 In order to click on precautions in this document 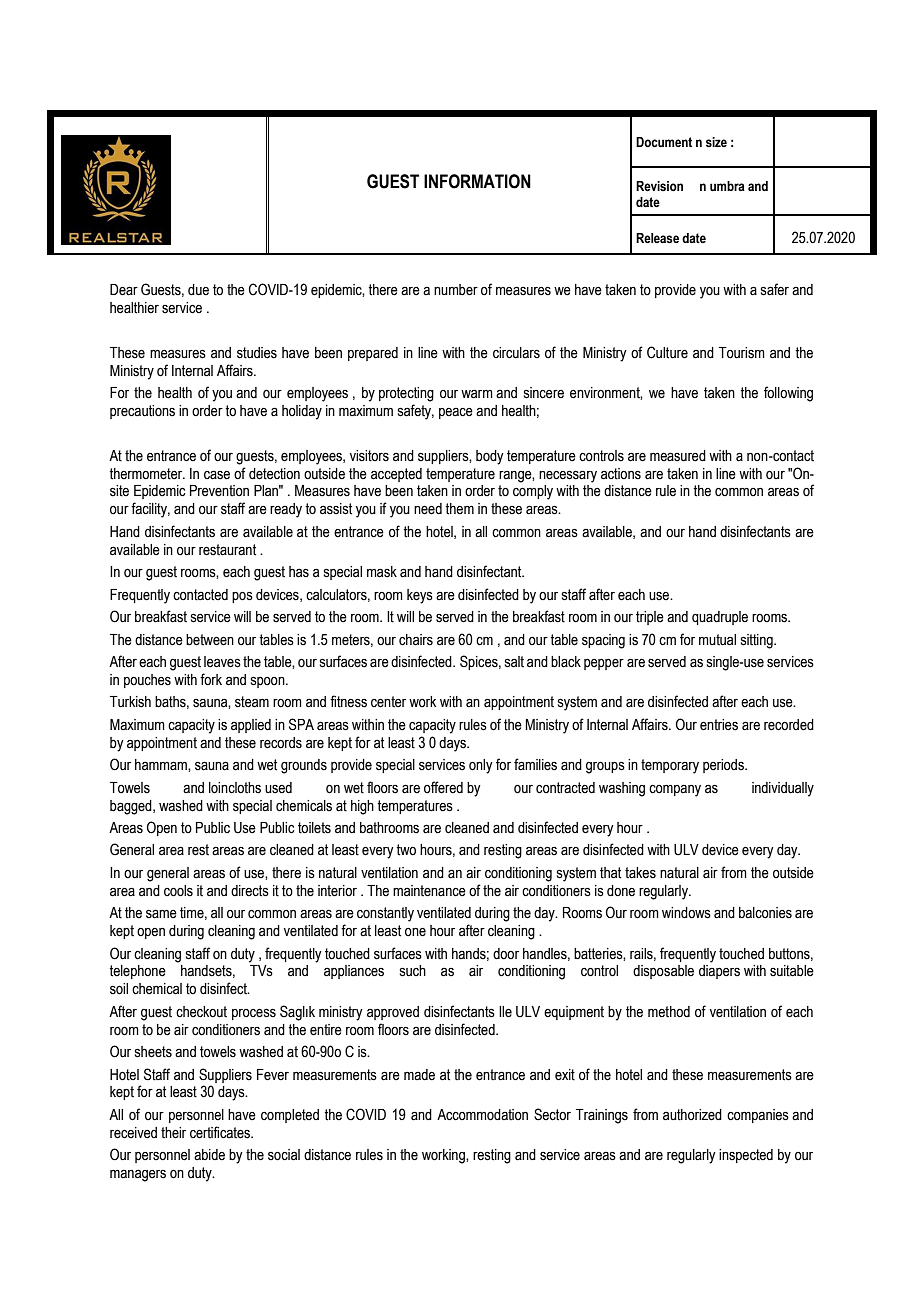, I will do `click(142, 412)`.
